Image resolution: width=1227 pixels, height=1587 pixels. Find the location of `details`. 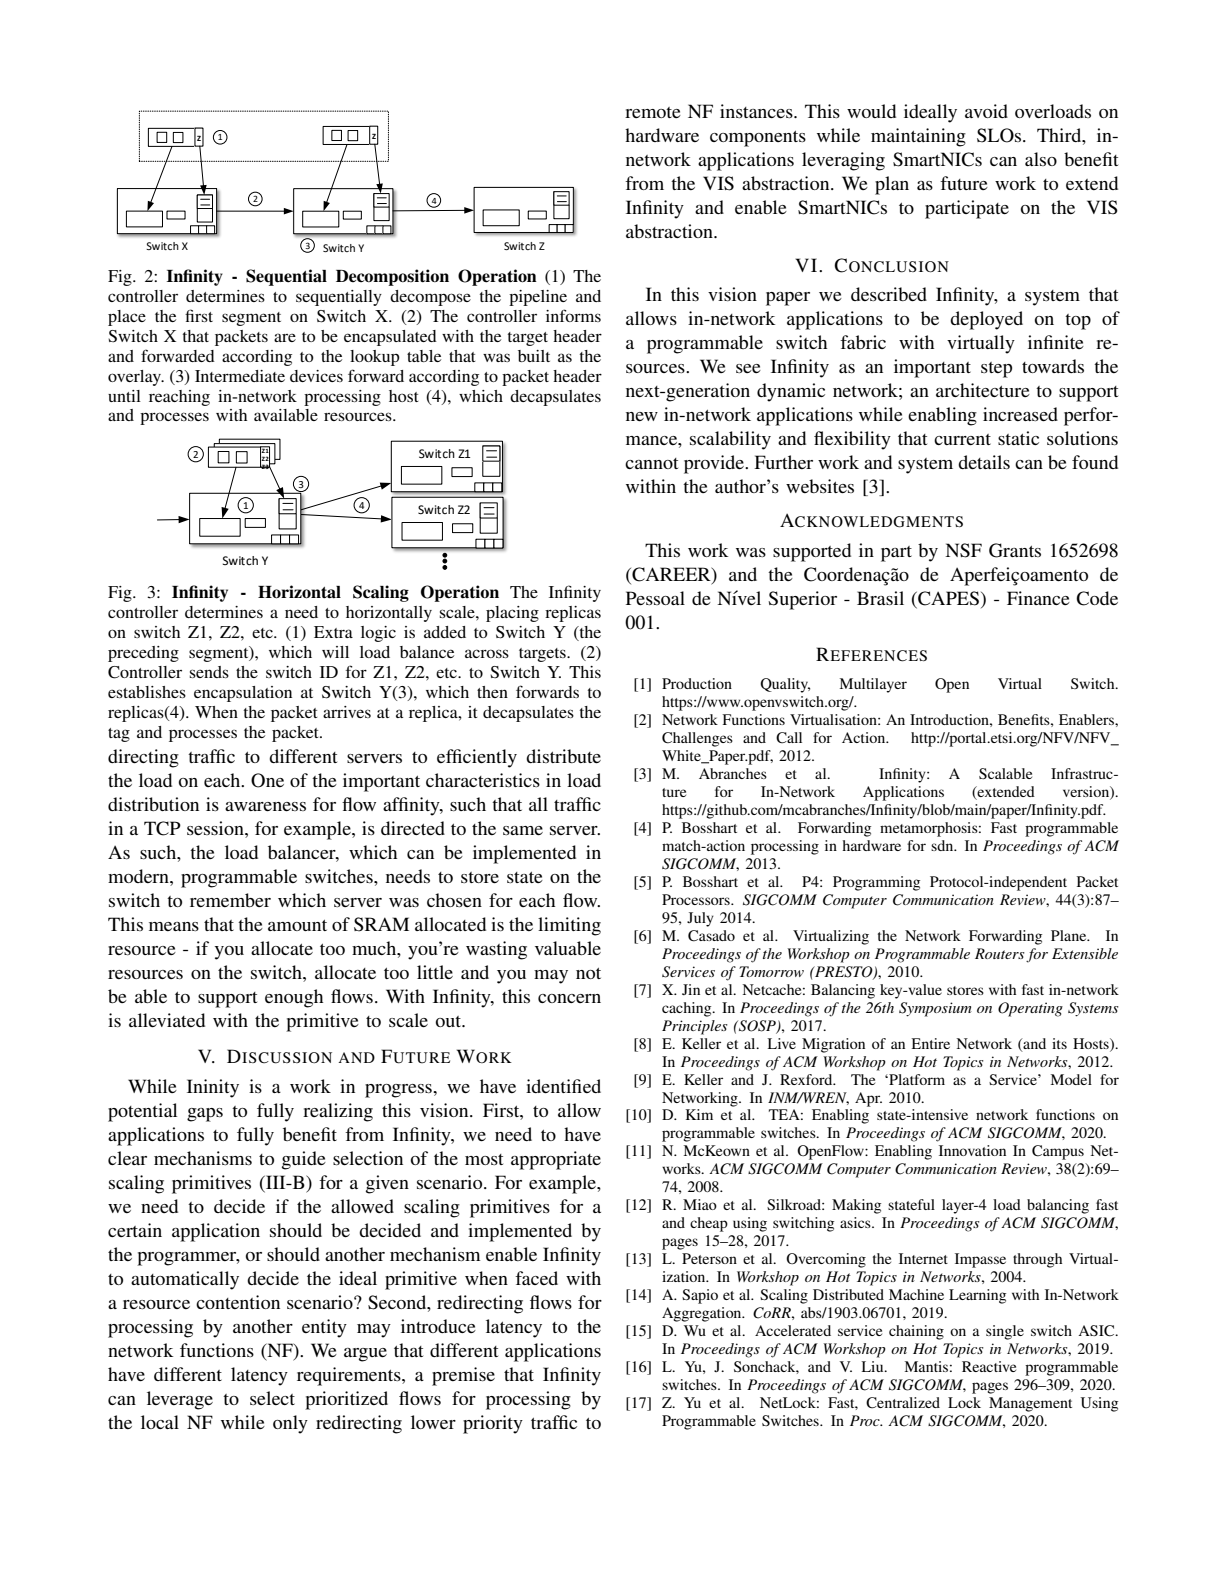

details is located at coordinates (984, 462).
